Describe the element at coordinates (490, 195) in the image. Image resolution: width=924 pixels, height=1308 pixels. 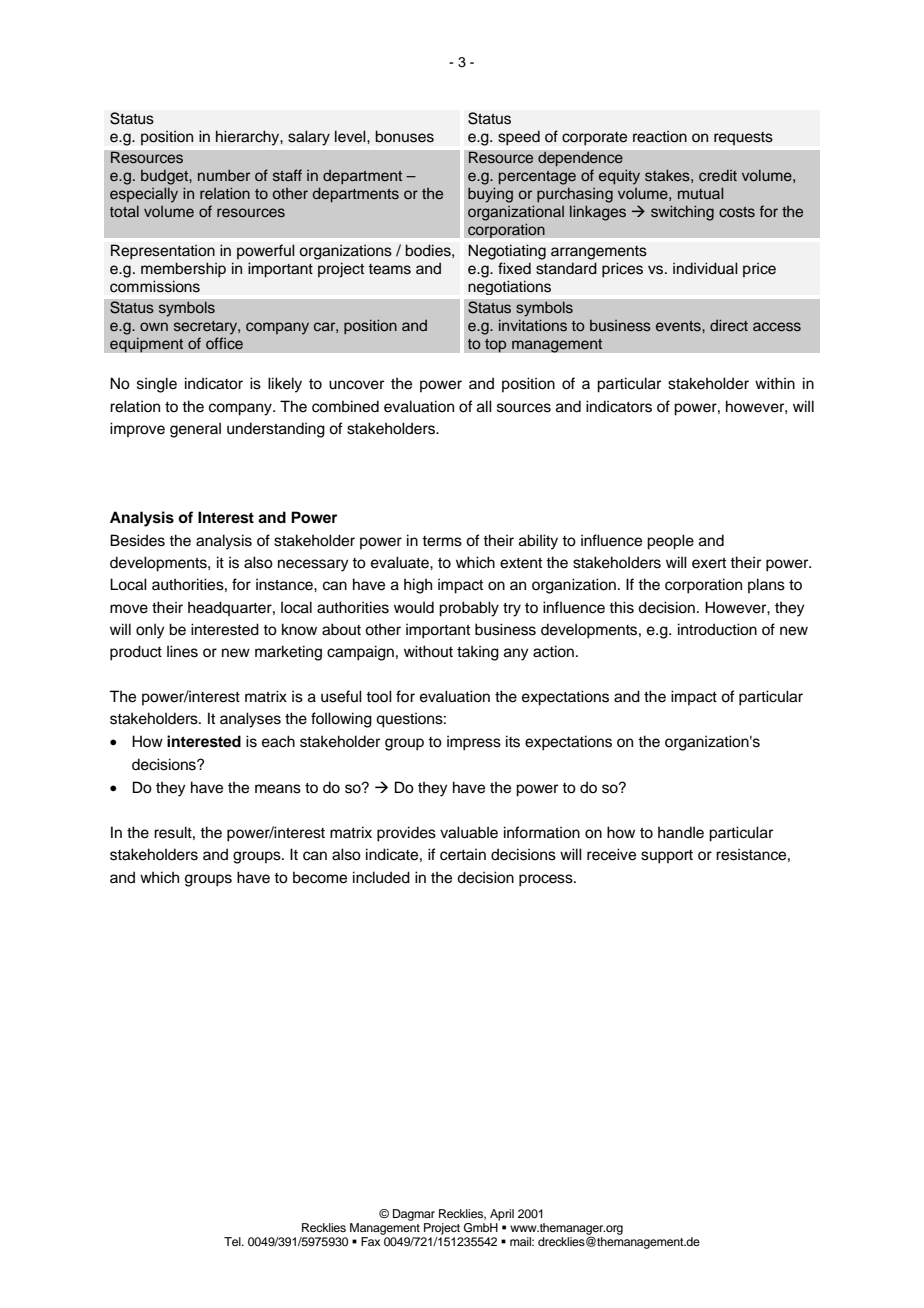
I see `buying` at that location.
